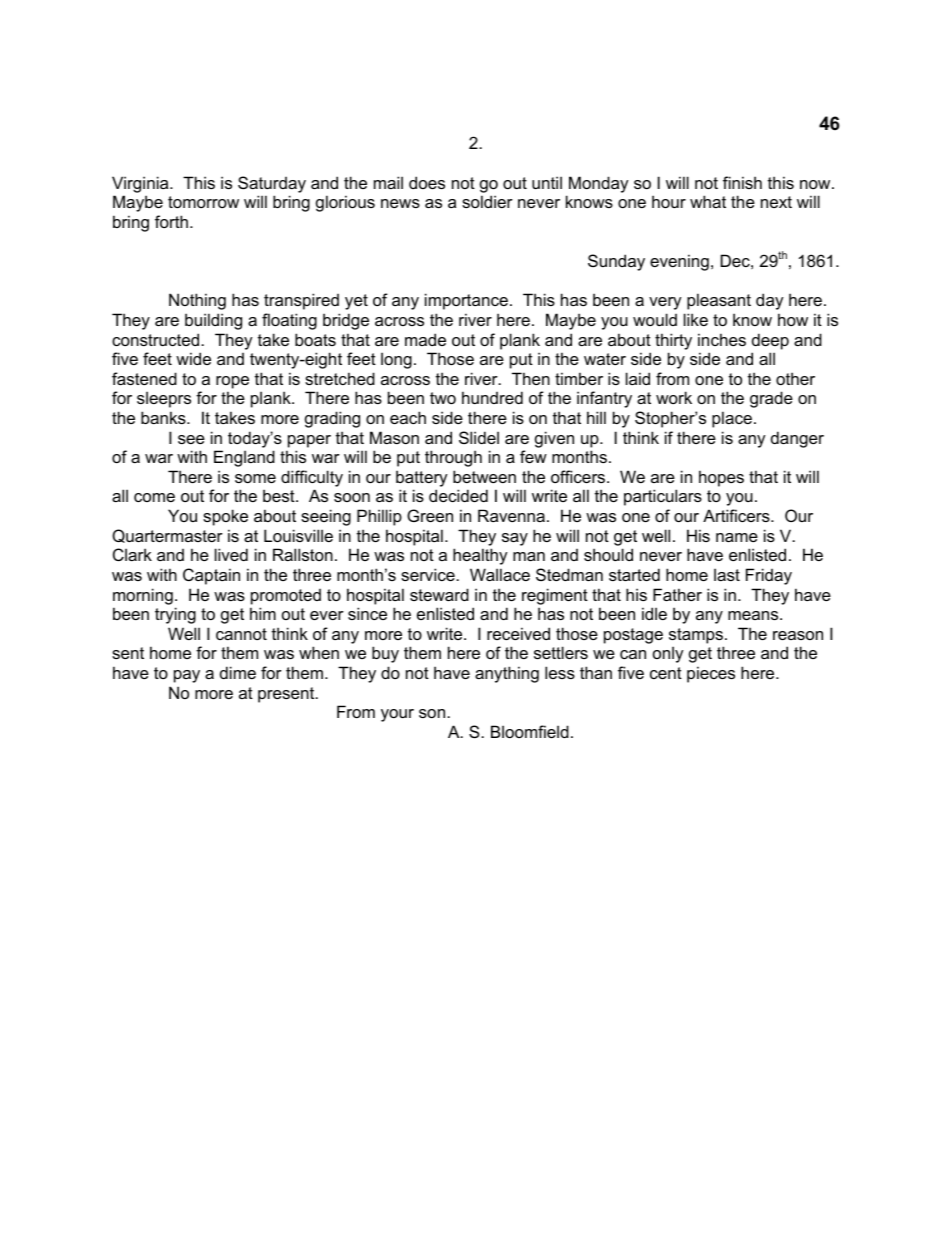 This screenshot has width=952, height=1233. Describe the element at coordinates (487, 201) in the screenshot. I see `soldier` at that location.
